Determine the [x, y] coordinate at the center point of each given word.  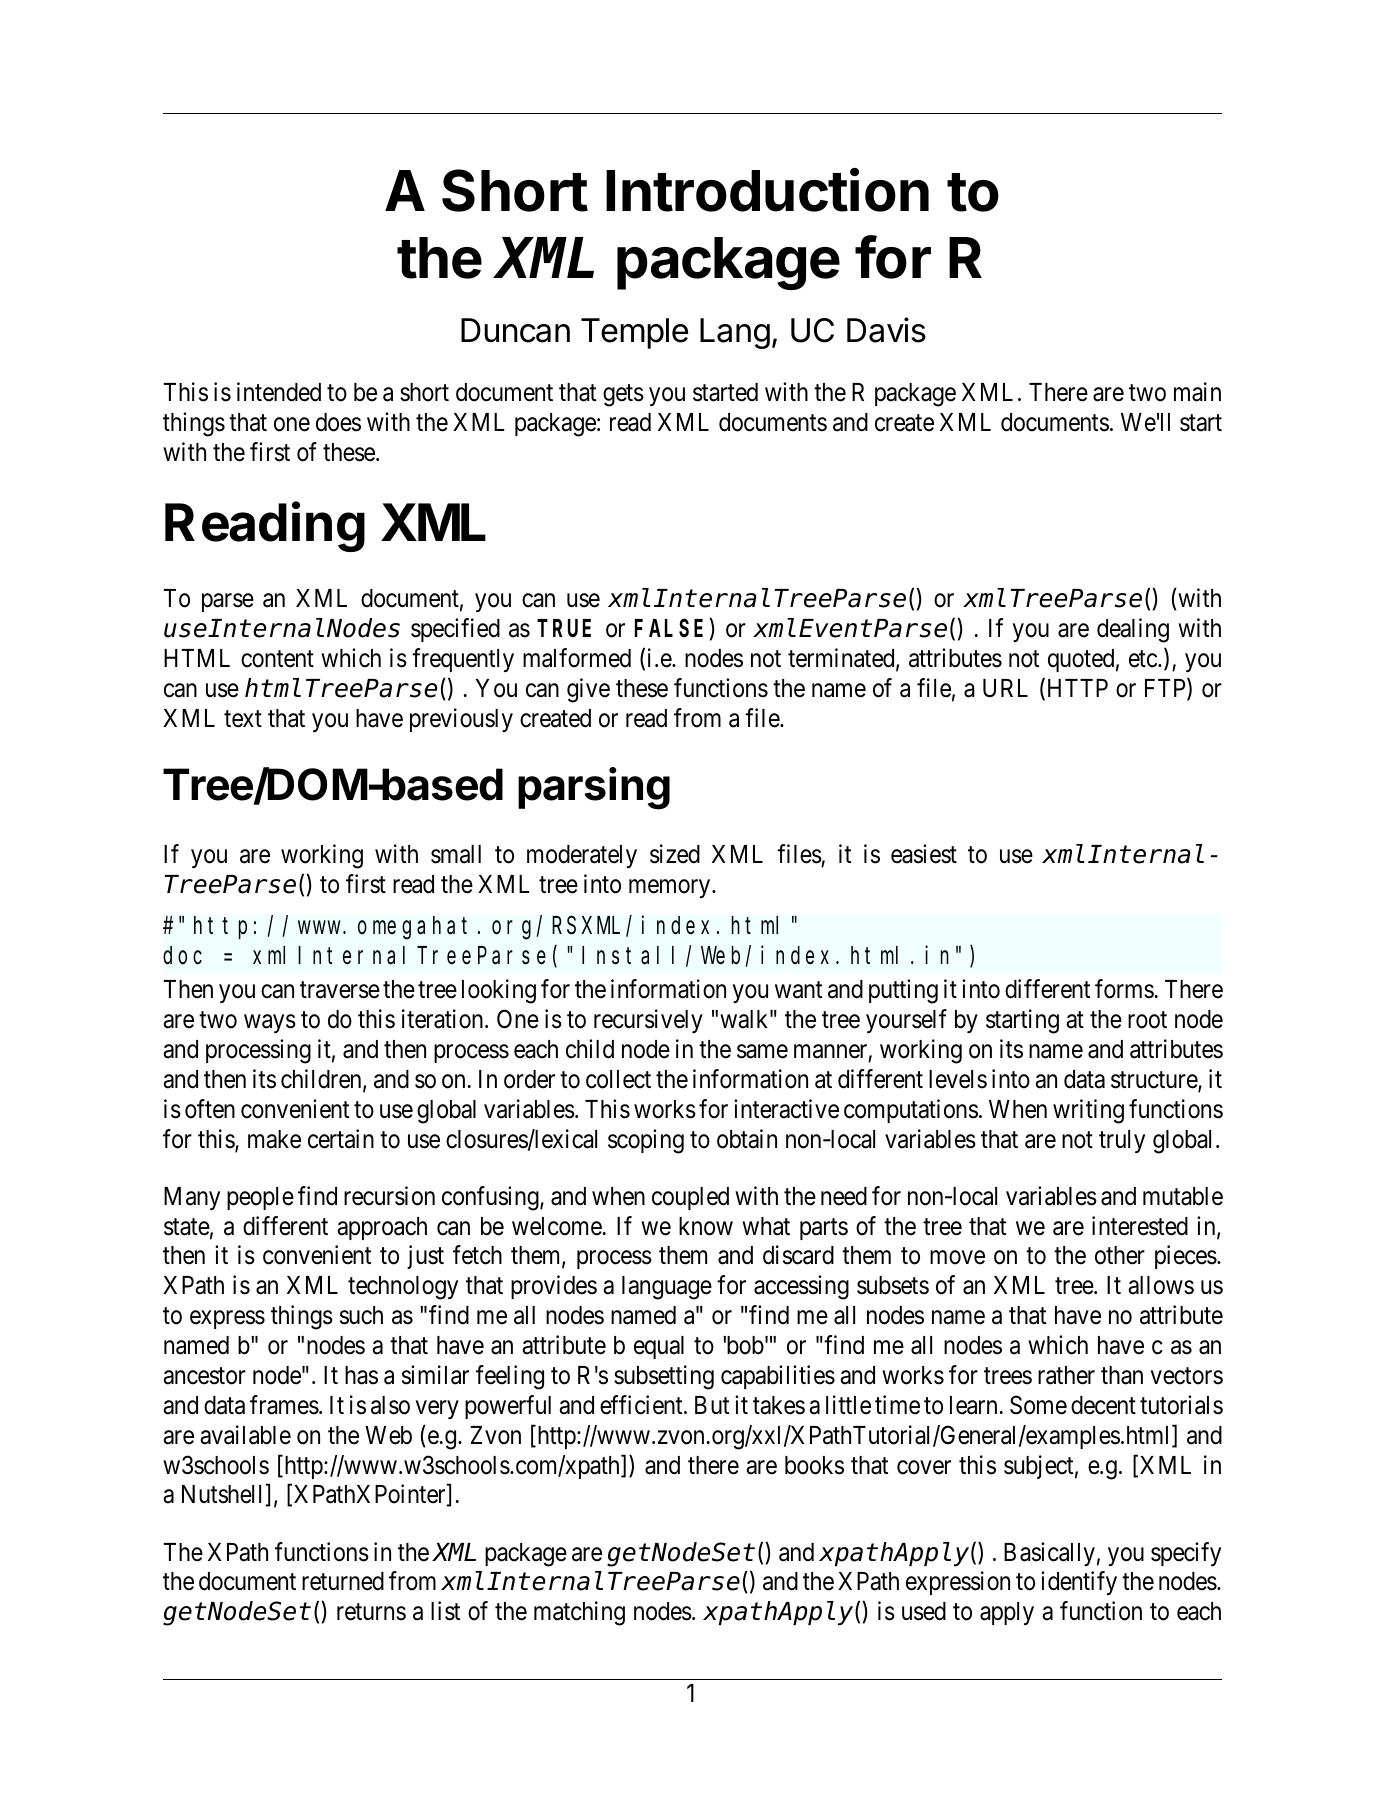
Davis [886, 330]
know [706, 1226]
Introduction [767, 190]
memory [671, 888]
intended [279, 392]
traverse [340, 990]
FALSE [669, 629]
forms [1124, 989]
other [1120, 1255]
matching [579, 1613]
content [277, 659]
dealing [1133, 630]
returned [343, 1581]
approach [382, 1228]
